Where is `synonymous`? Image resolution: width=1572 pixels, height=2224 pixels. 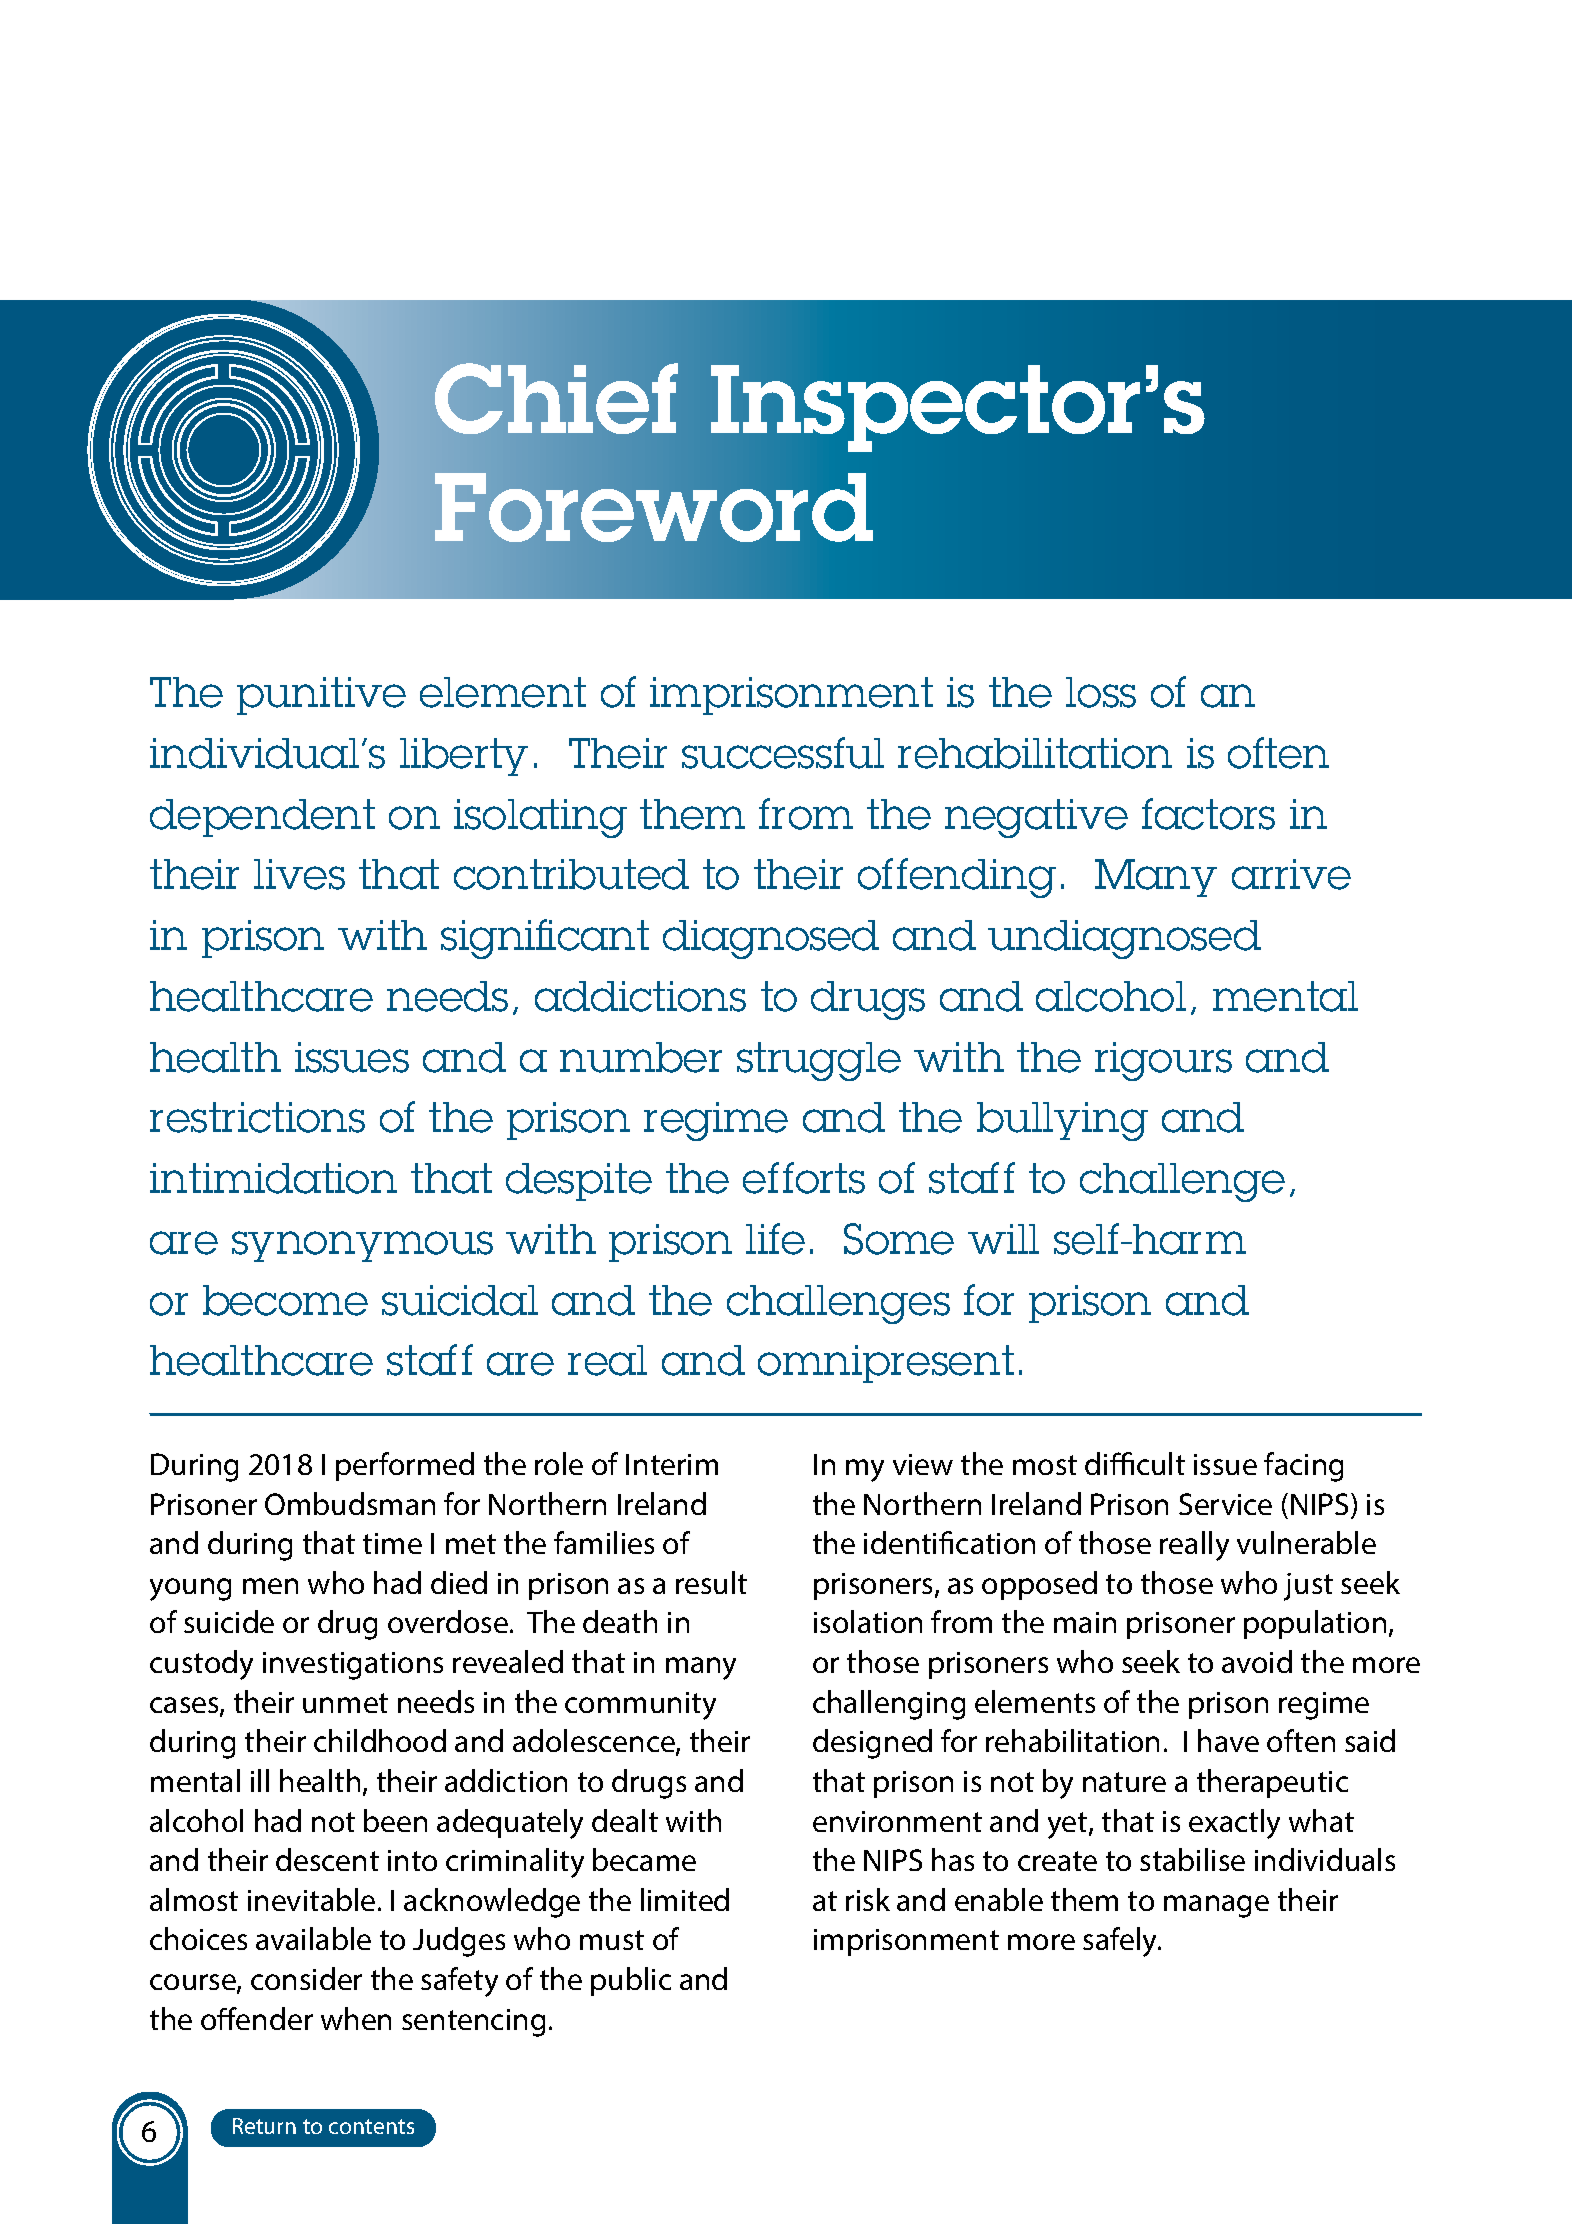 synonymous is located at coordinates (362, 1246).
